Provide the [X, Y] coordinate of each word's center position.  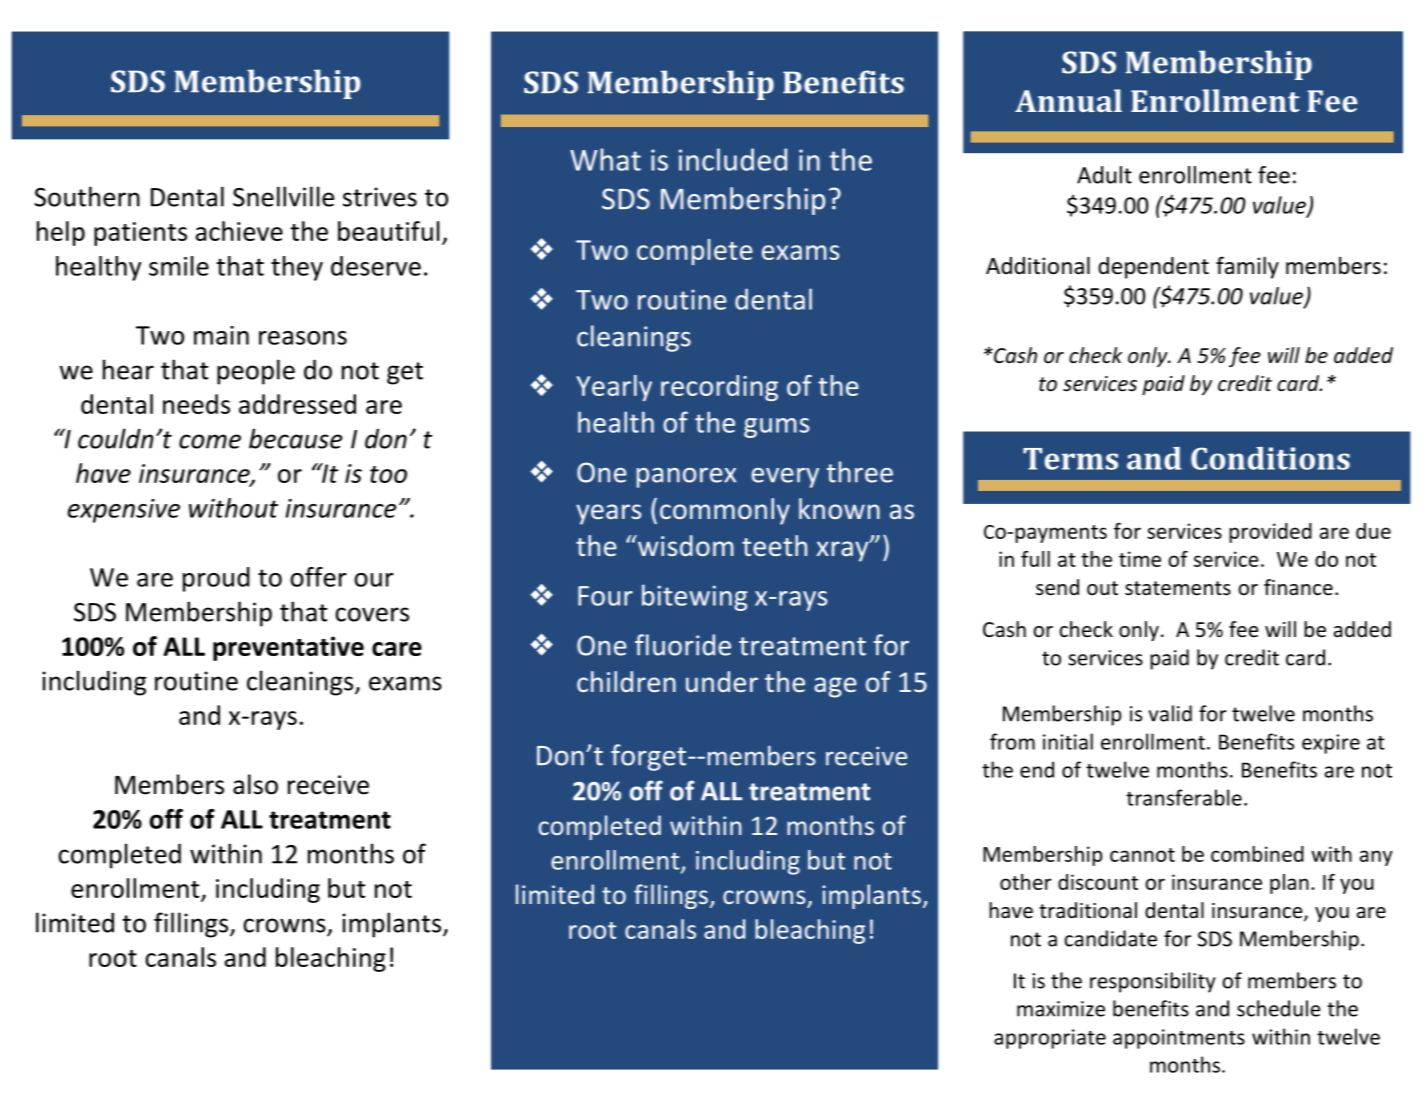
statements [1178, 588]
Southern [87, 196]
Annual [1068, 100]
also [255, 784]
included [733, 159]
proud [216, 579]
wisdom [685, 545]
